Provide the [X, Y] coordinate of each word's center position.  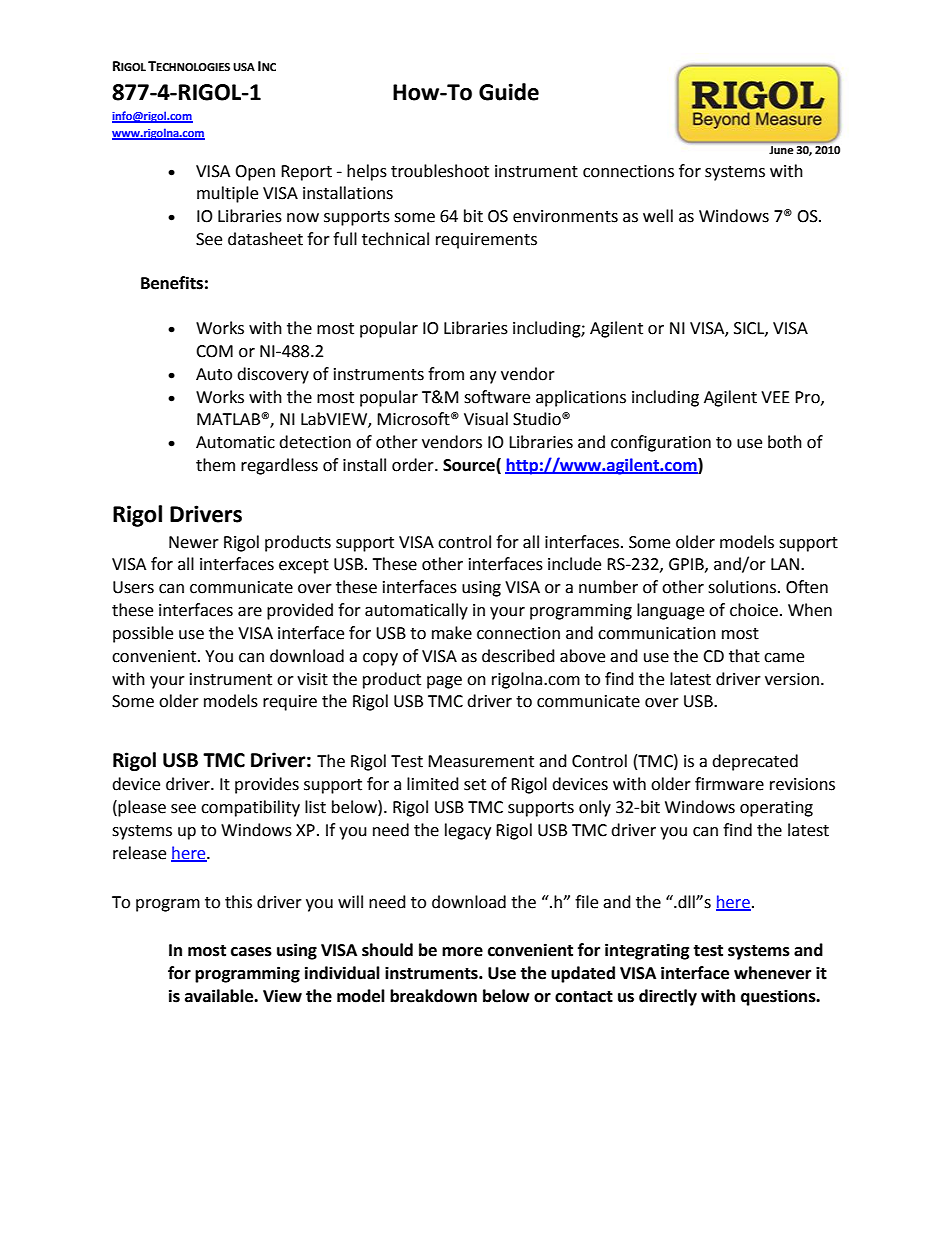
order [414, 465]
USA [244, 67]
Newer [194, 542]
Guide [509, 92]
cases [251, 952]
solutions [743, 587]
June [781, 150]
